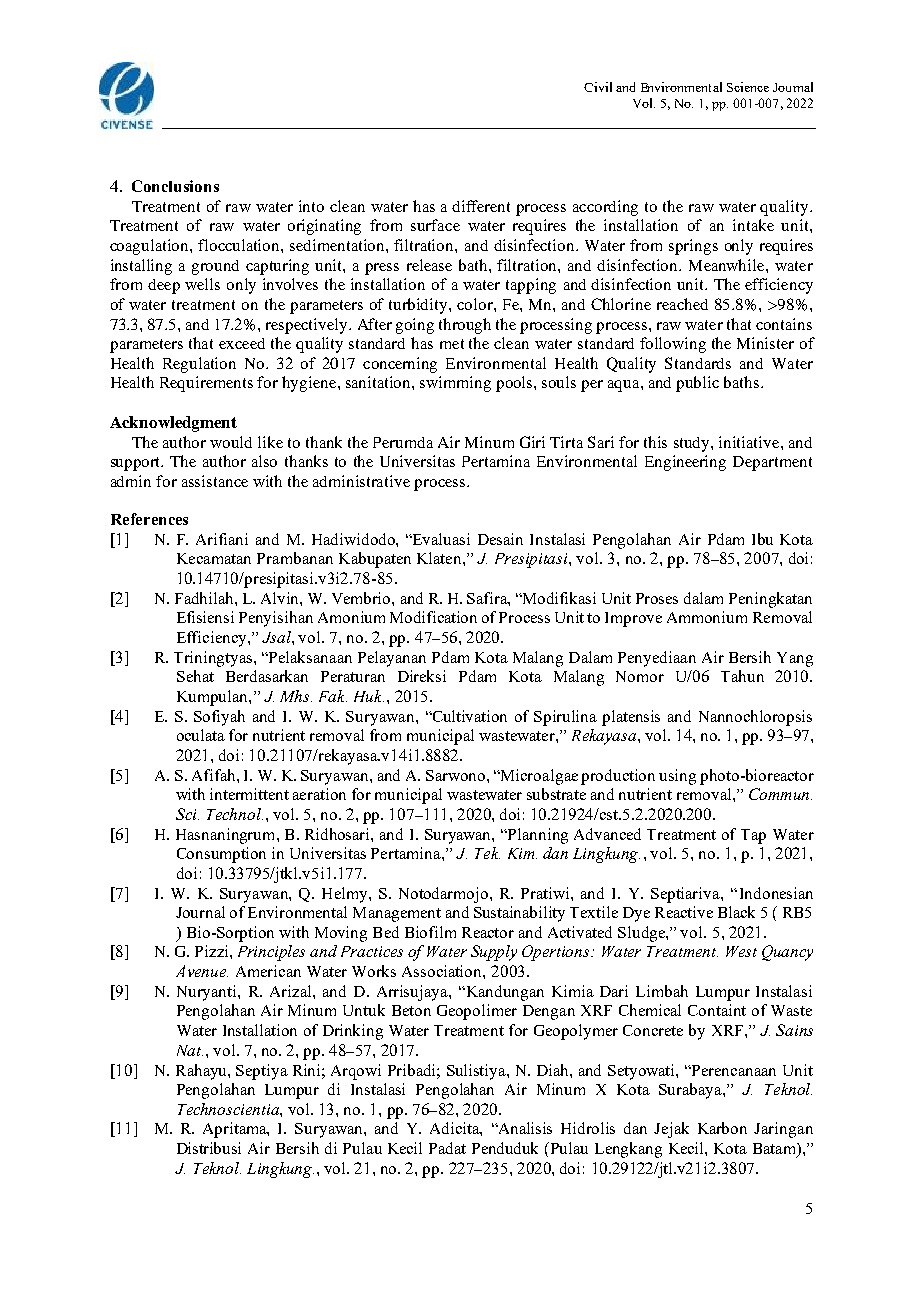 This screenshot has height=1308, width=924. I want to click on different, so click(481, 206).
